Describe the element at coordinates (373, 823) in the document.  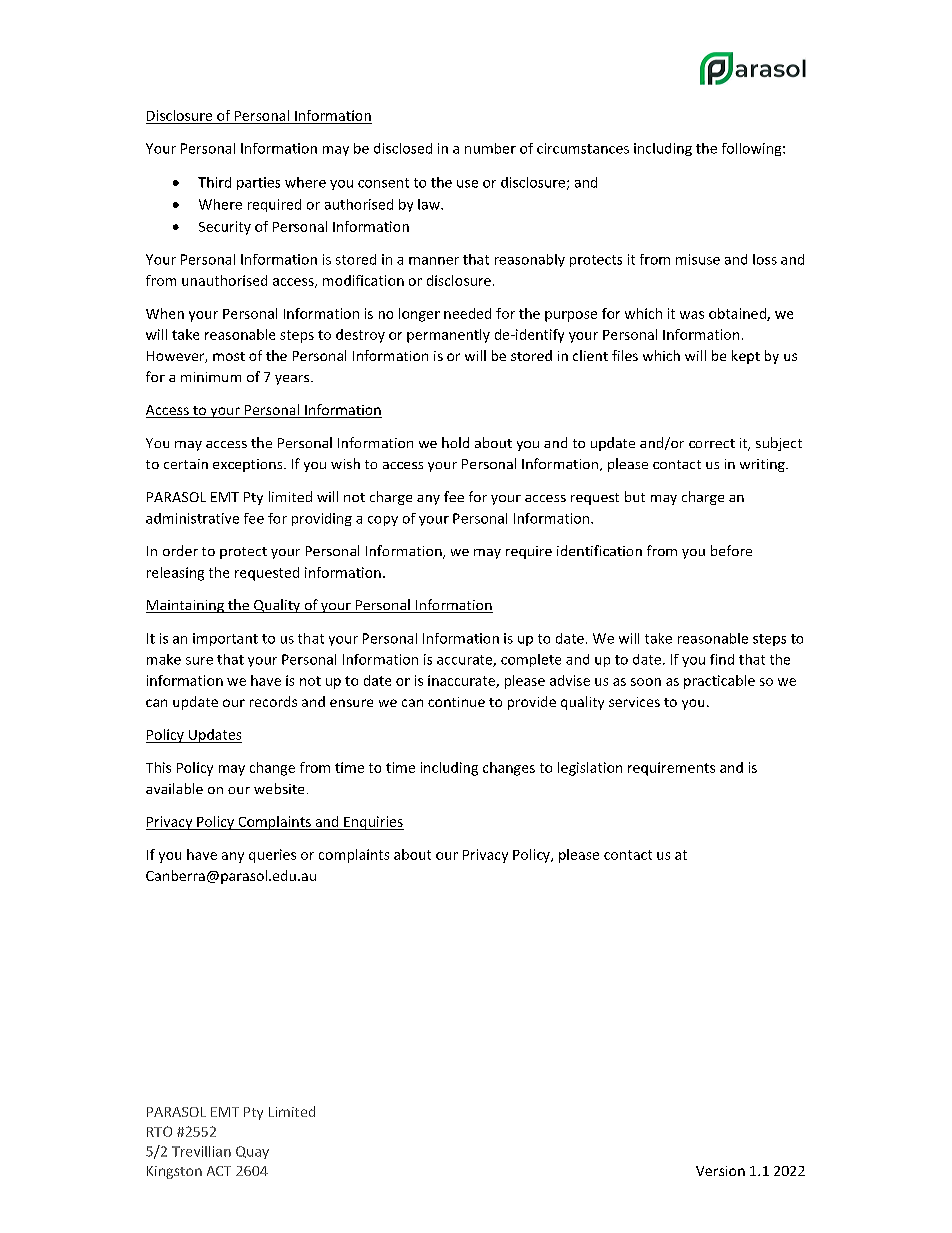
I see `Enquiries` at that location.
